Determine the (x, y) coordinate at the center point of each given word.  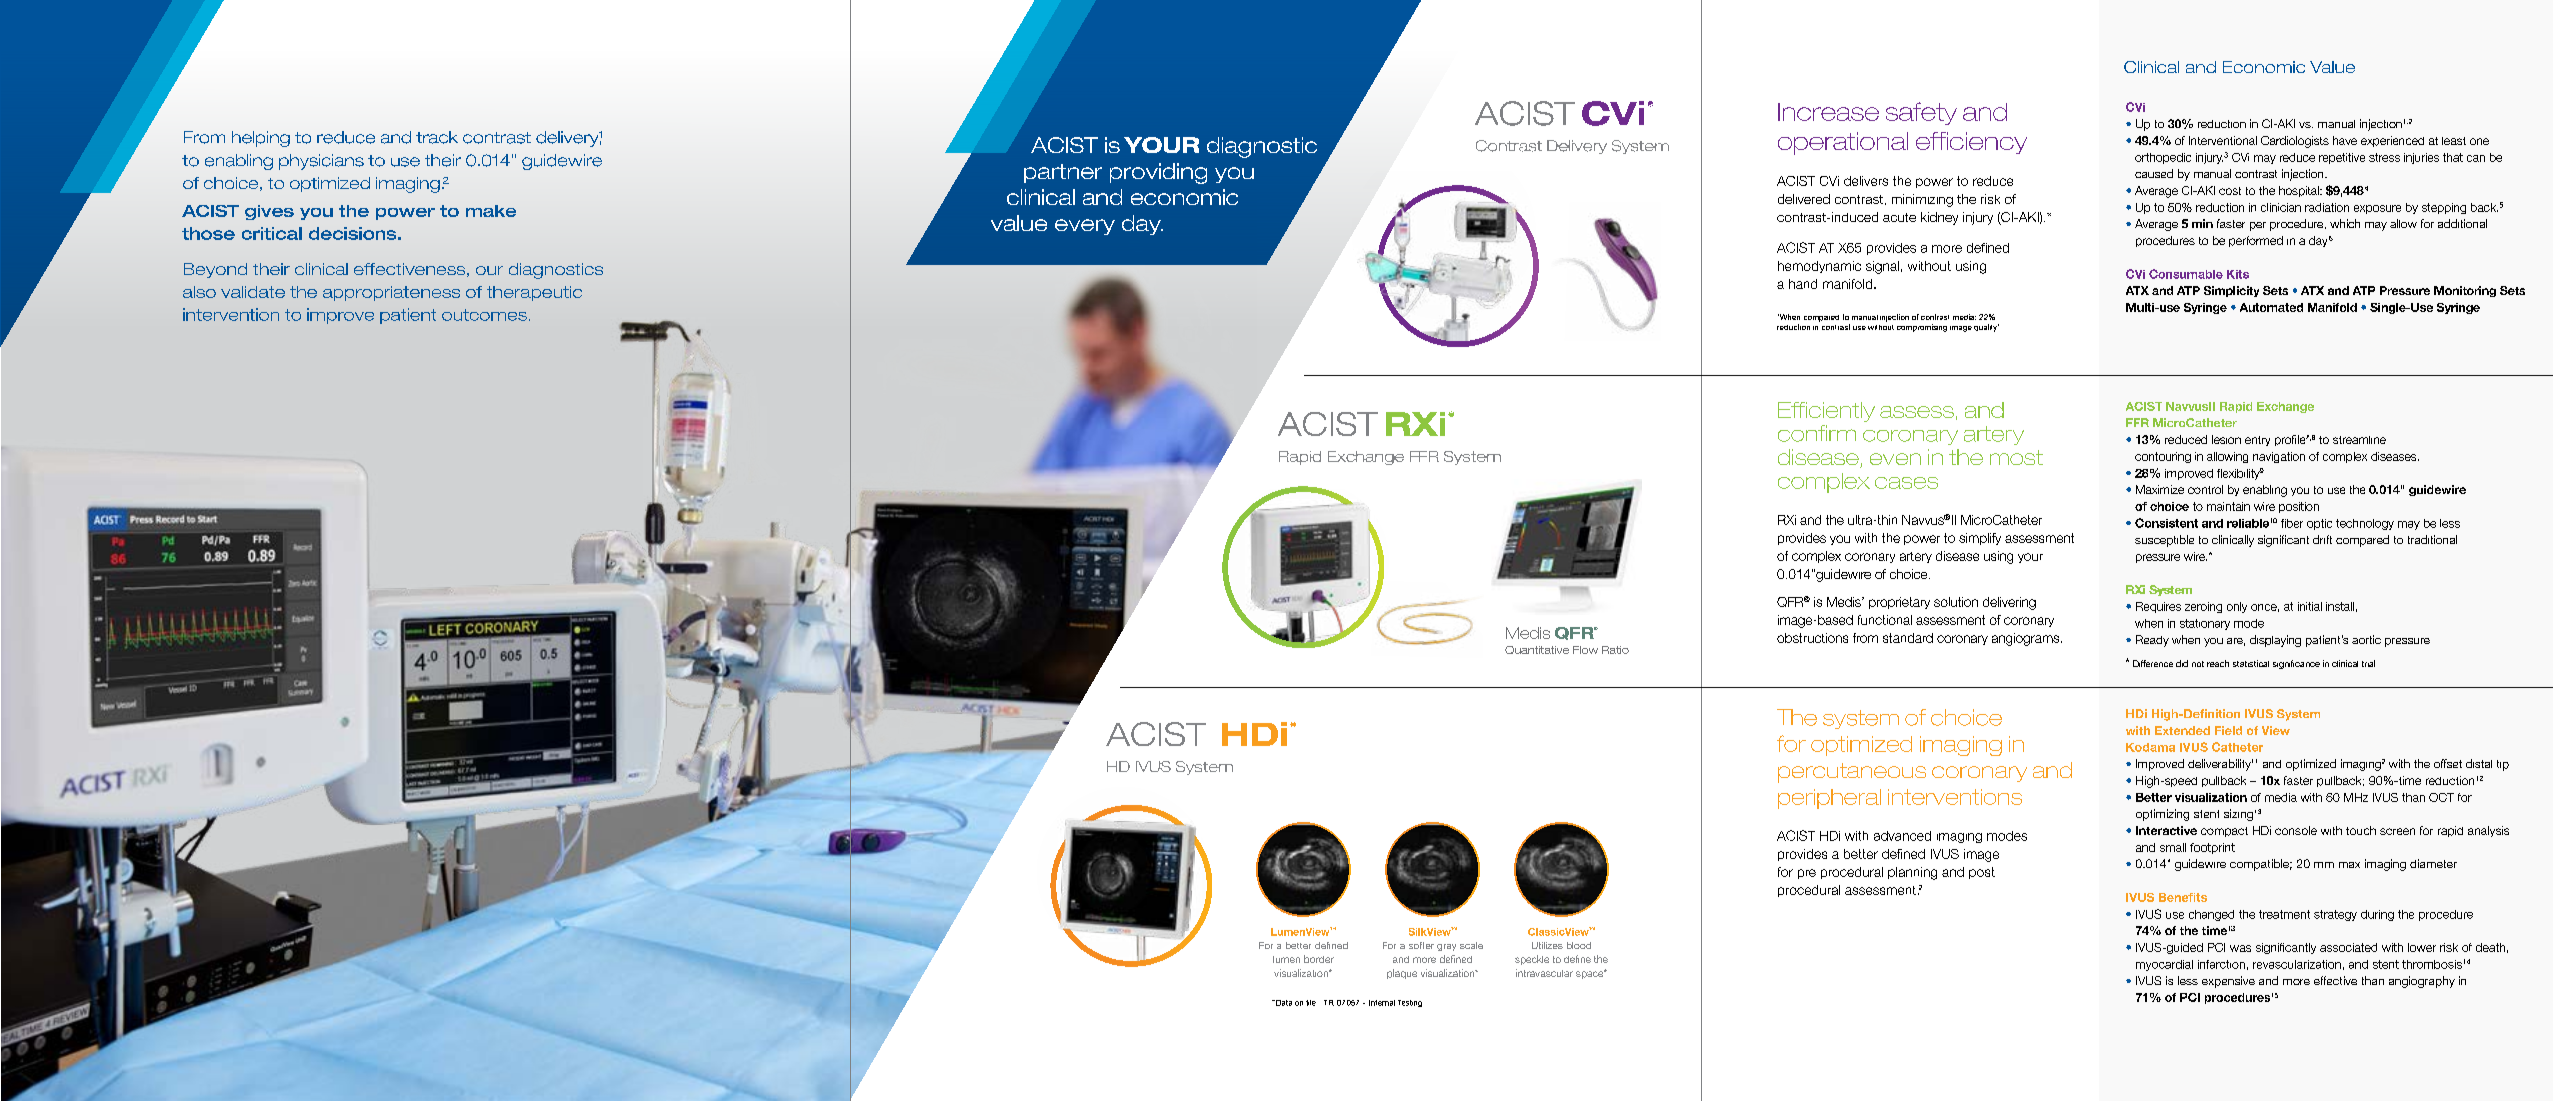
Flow (1585, 650)
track (437, 137)
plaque (1402, 974)
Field (2228, 730)
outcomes (484, 315)
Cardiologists (2295, 142)
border (1319, 959)
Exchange (2285, 407)
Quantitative (1537, 650)
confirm (1817, 433)
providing (1158, 173)
